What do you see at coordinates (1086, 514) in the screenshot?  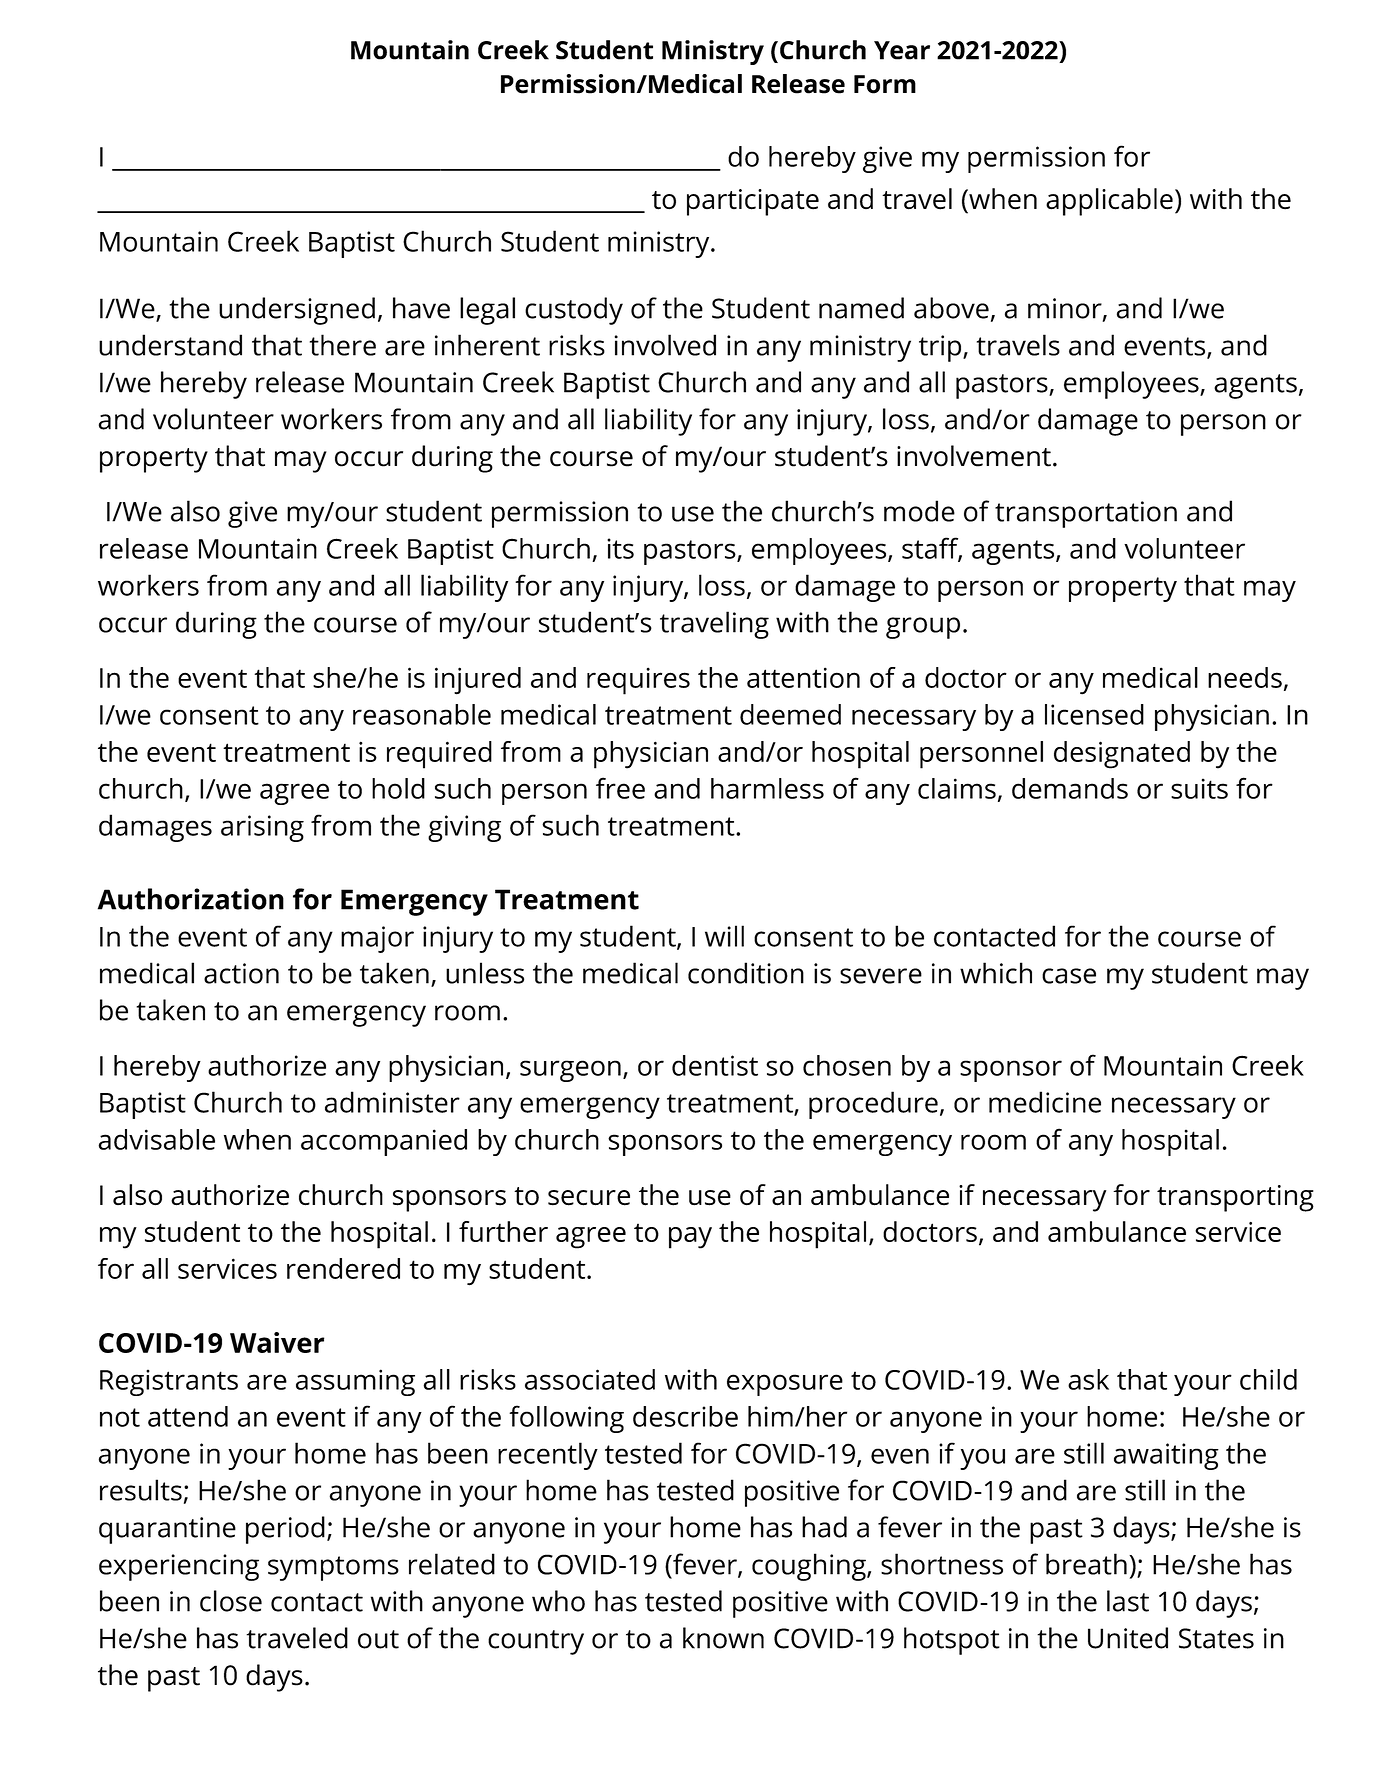 I see `transportation` at bounding box center [1086, 514].
